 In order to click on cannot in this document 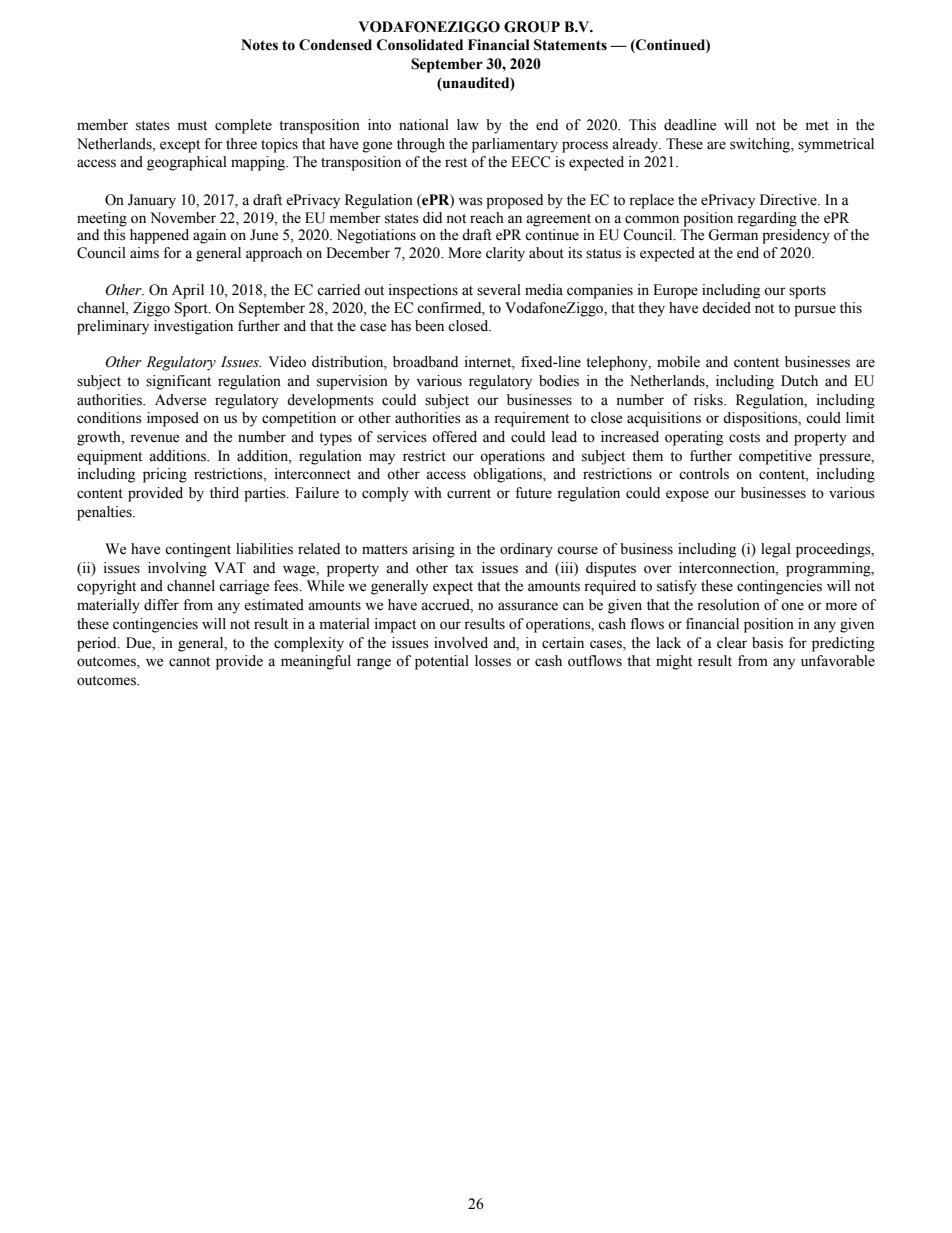, I will do `click(189, 662)`.
